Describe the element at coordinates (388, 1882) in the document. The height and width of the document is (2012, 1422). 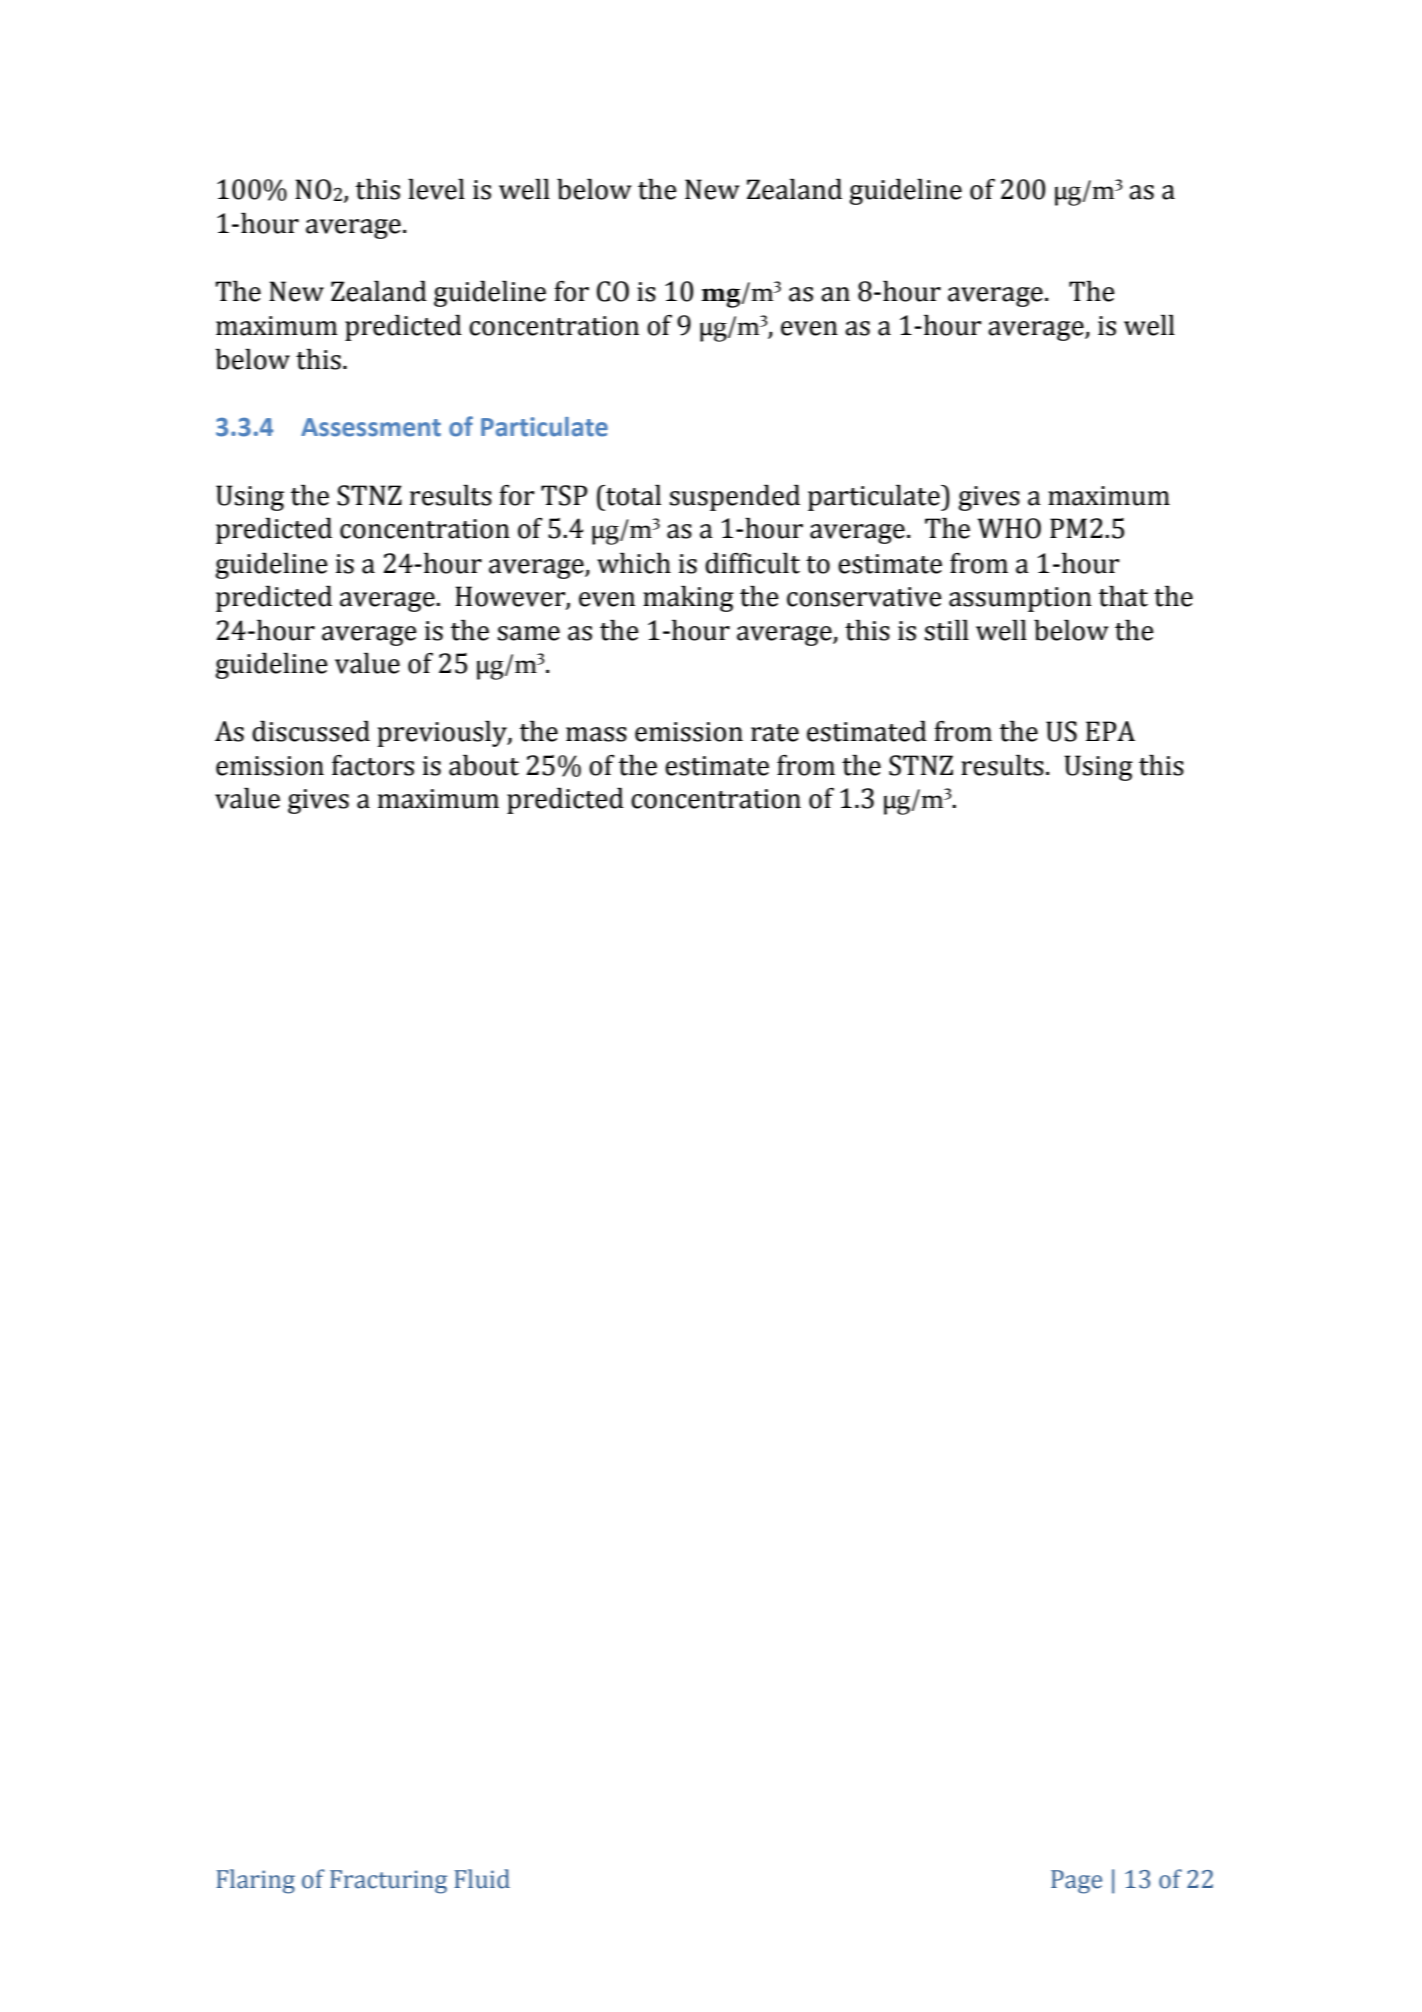
I see `Fracturing` at that location.
